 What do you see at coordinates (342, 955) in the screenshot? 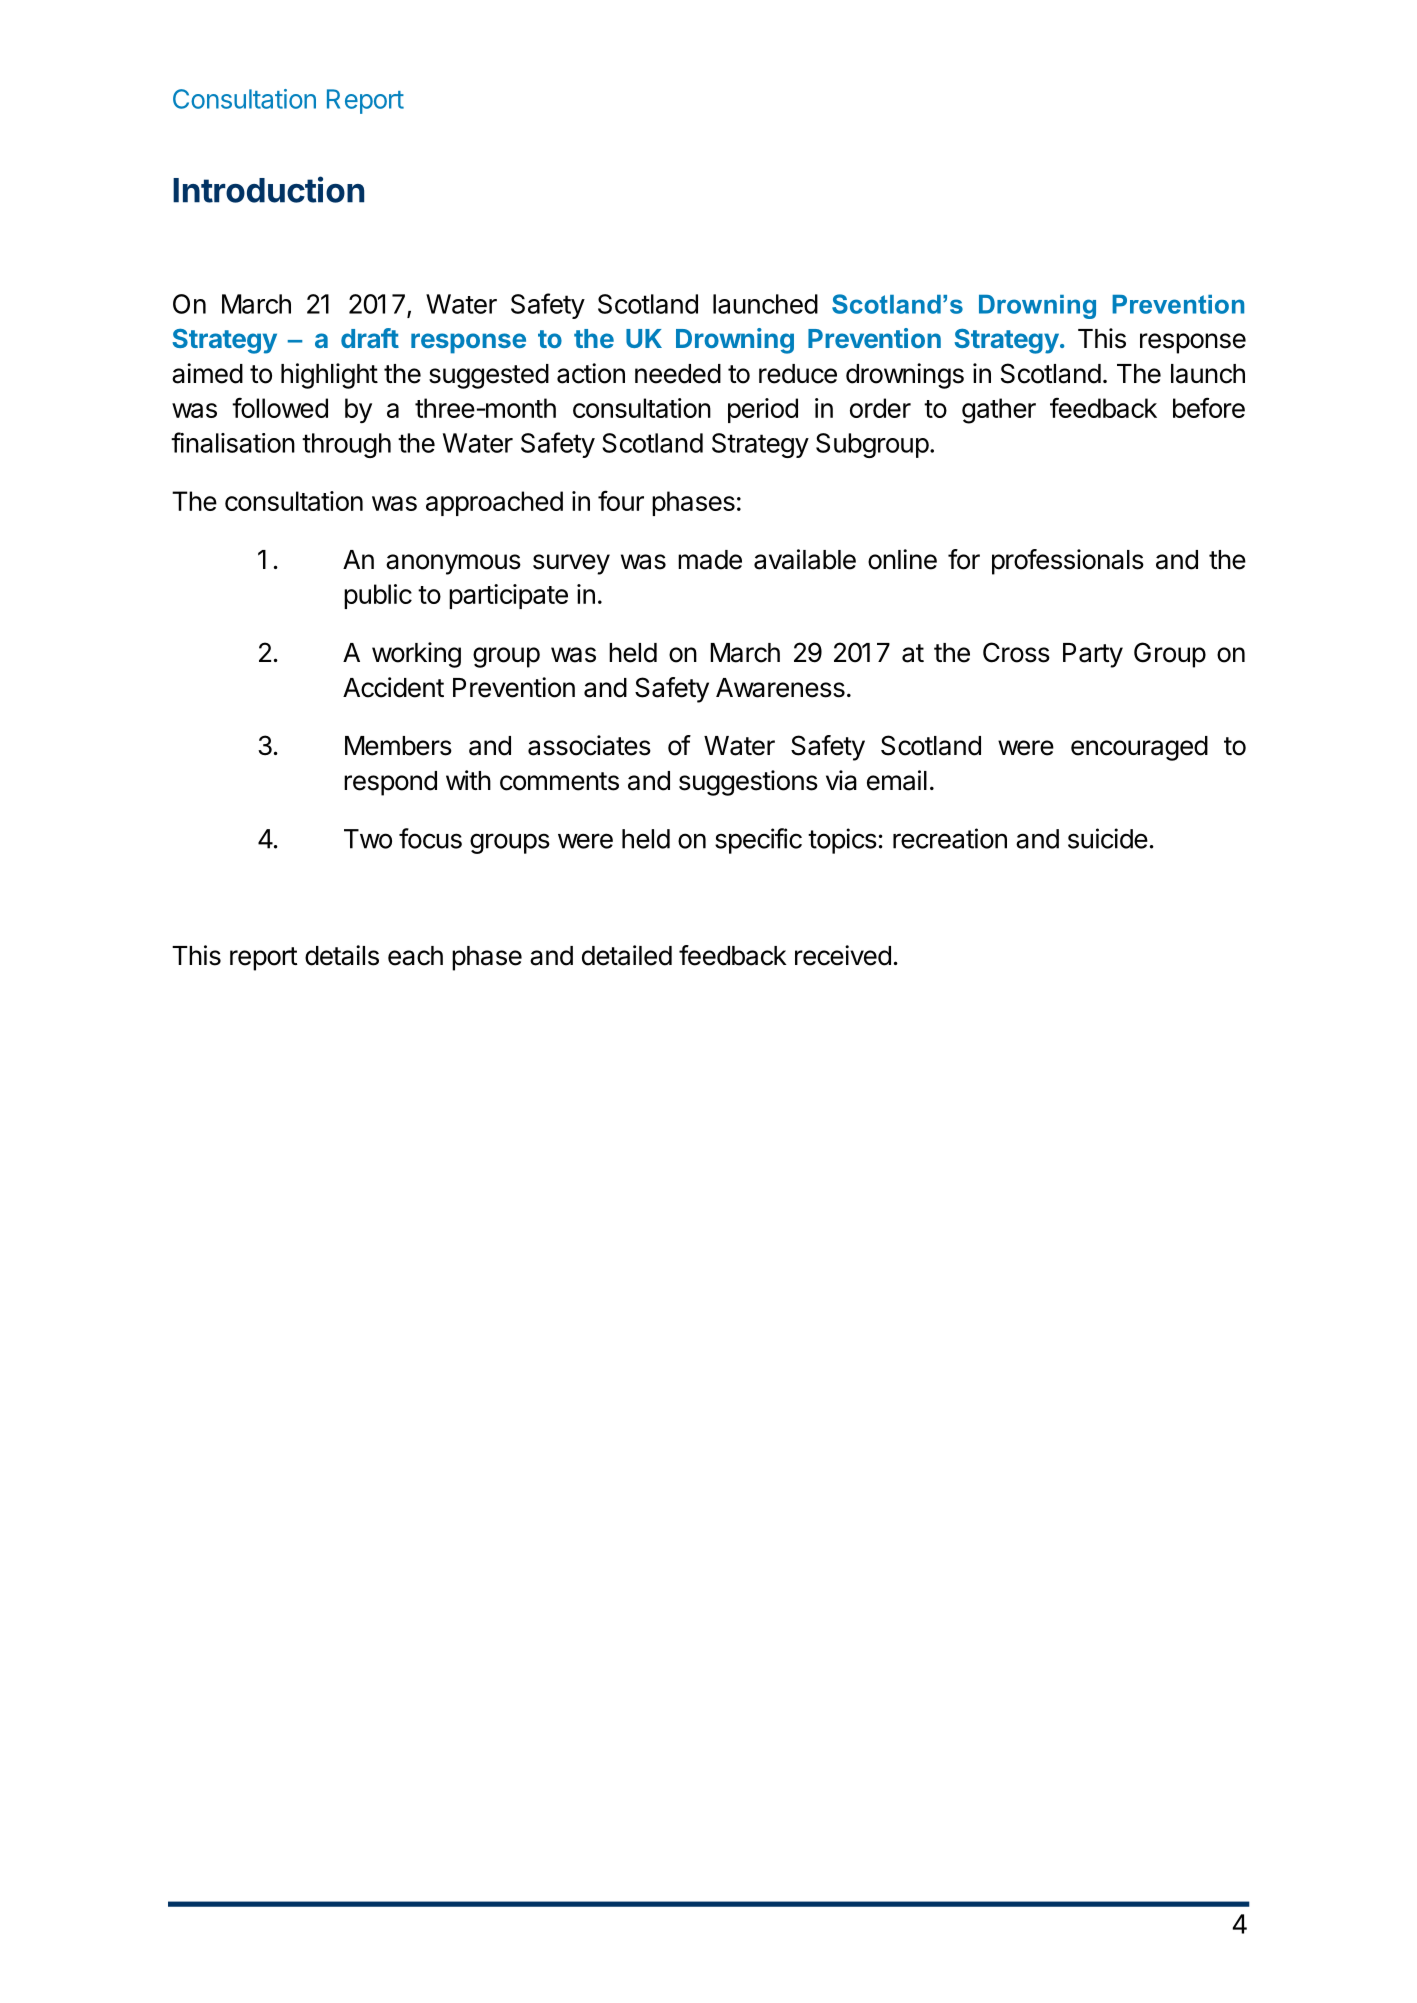
I see `details` at bounding box center [342, 955].
